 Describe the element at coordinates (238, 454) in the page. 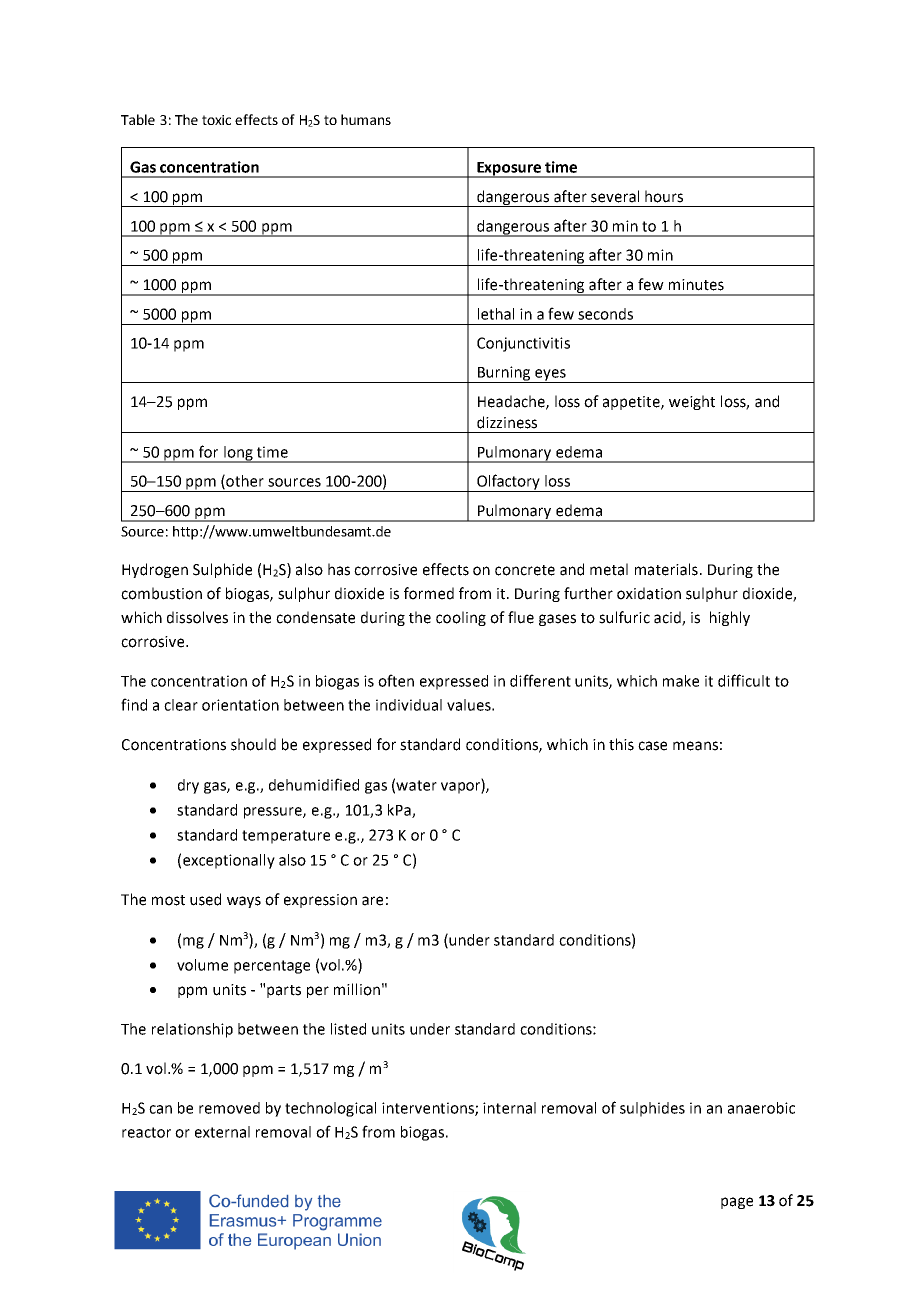

I see `long` at that location.
